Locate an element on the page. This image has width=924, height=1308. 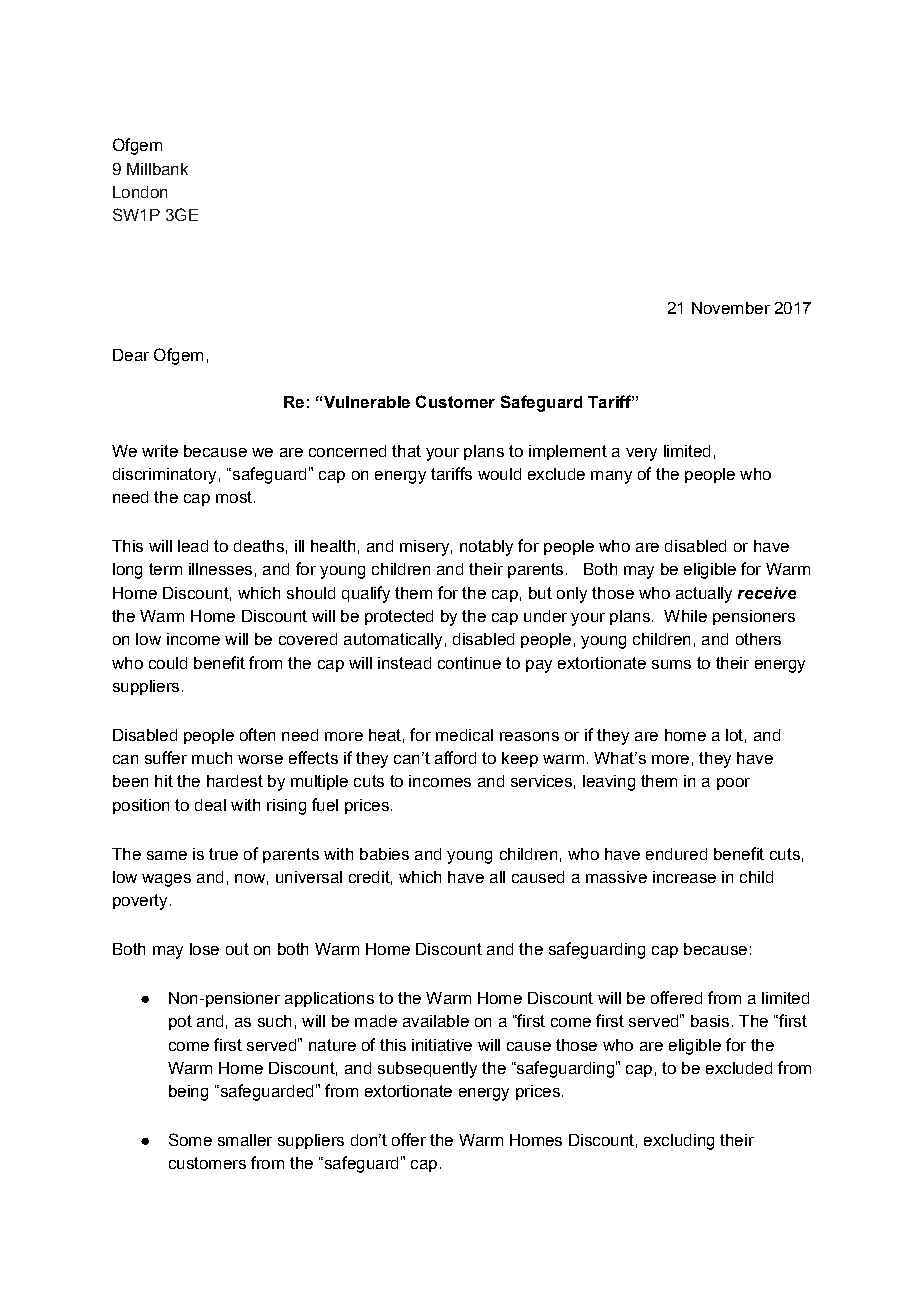
very is located at coordinates (641, 454).
